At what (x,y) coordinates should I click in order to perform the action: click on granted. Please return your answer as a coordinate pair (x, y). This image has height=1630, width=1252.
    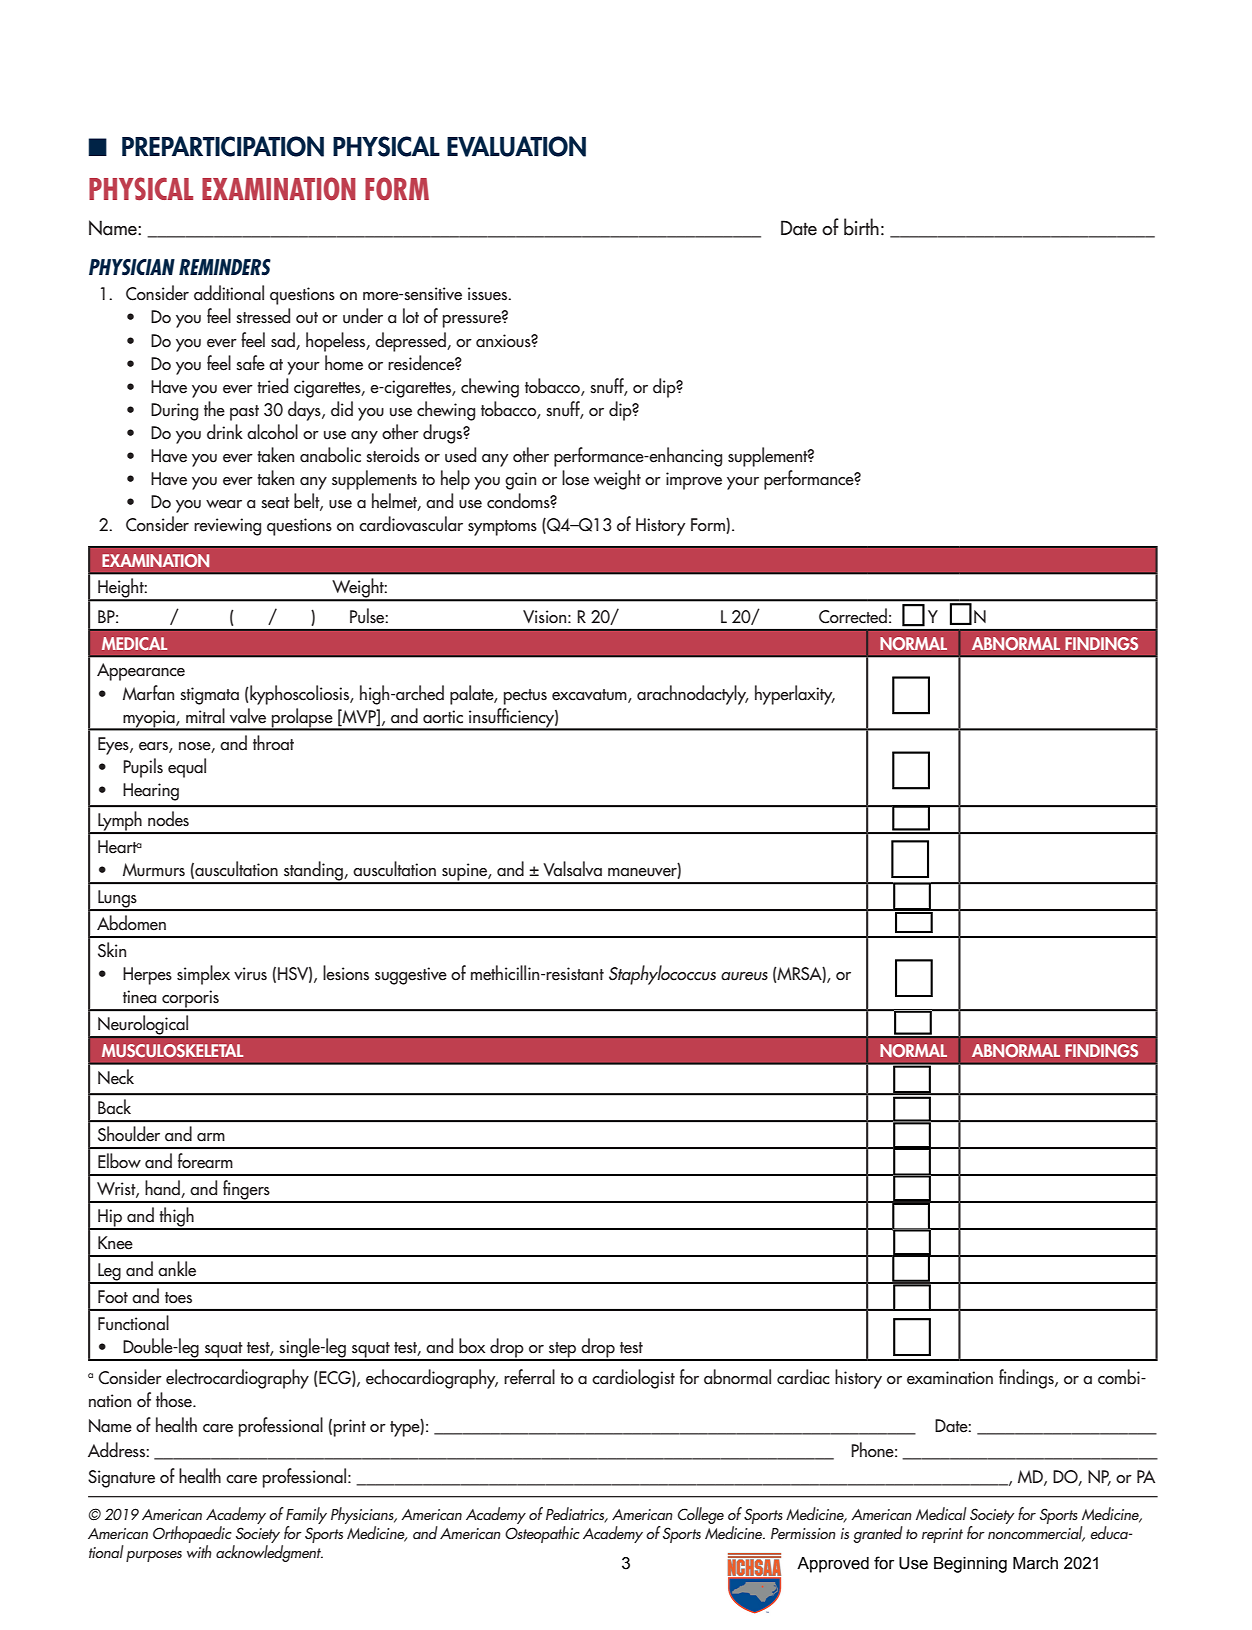
    Looking at the image, I should click on (878, 1534).
